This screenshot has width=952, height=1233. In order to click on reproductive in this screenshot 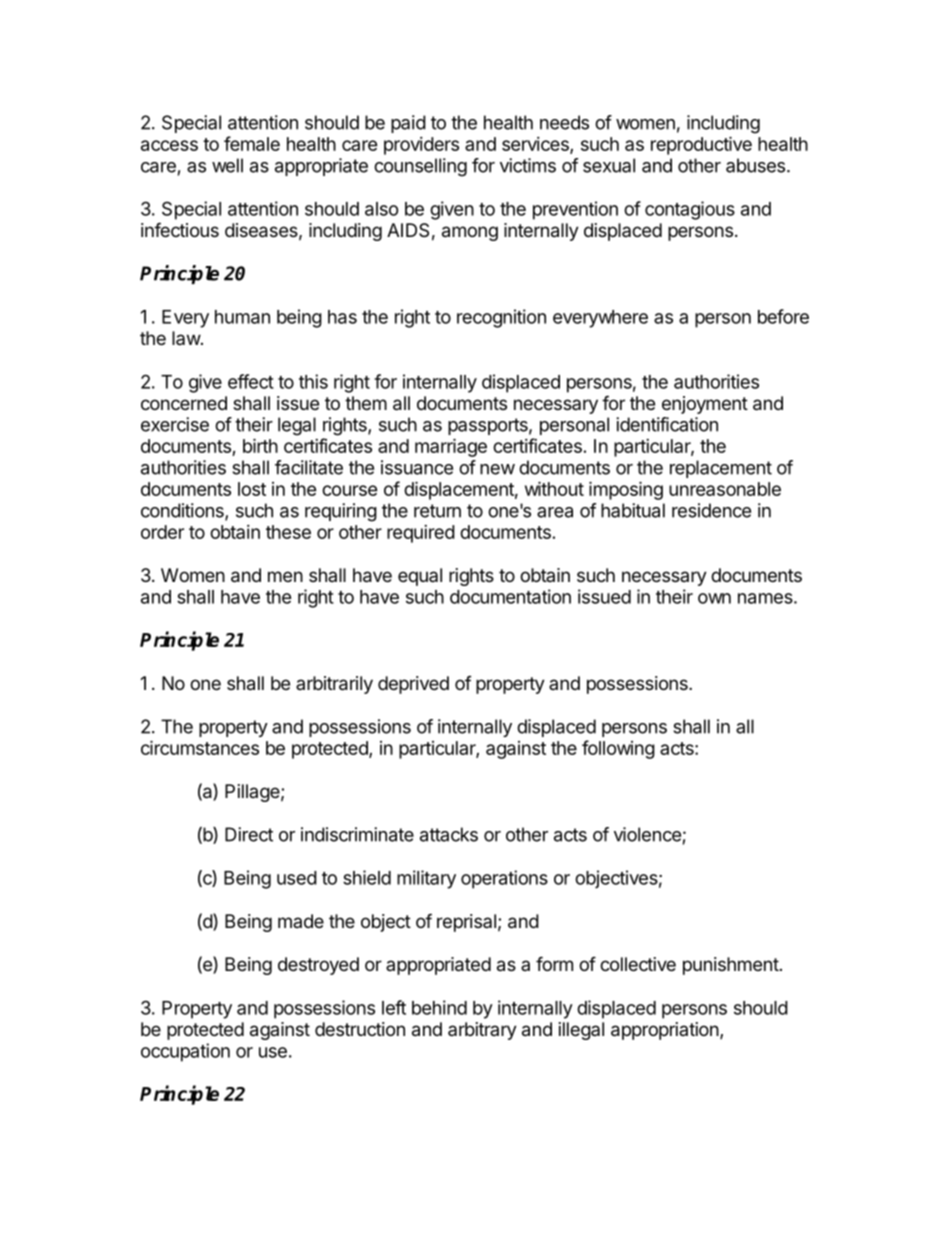, I will do `click(701, 145)`.
